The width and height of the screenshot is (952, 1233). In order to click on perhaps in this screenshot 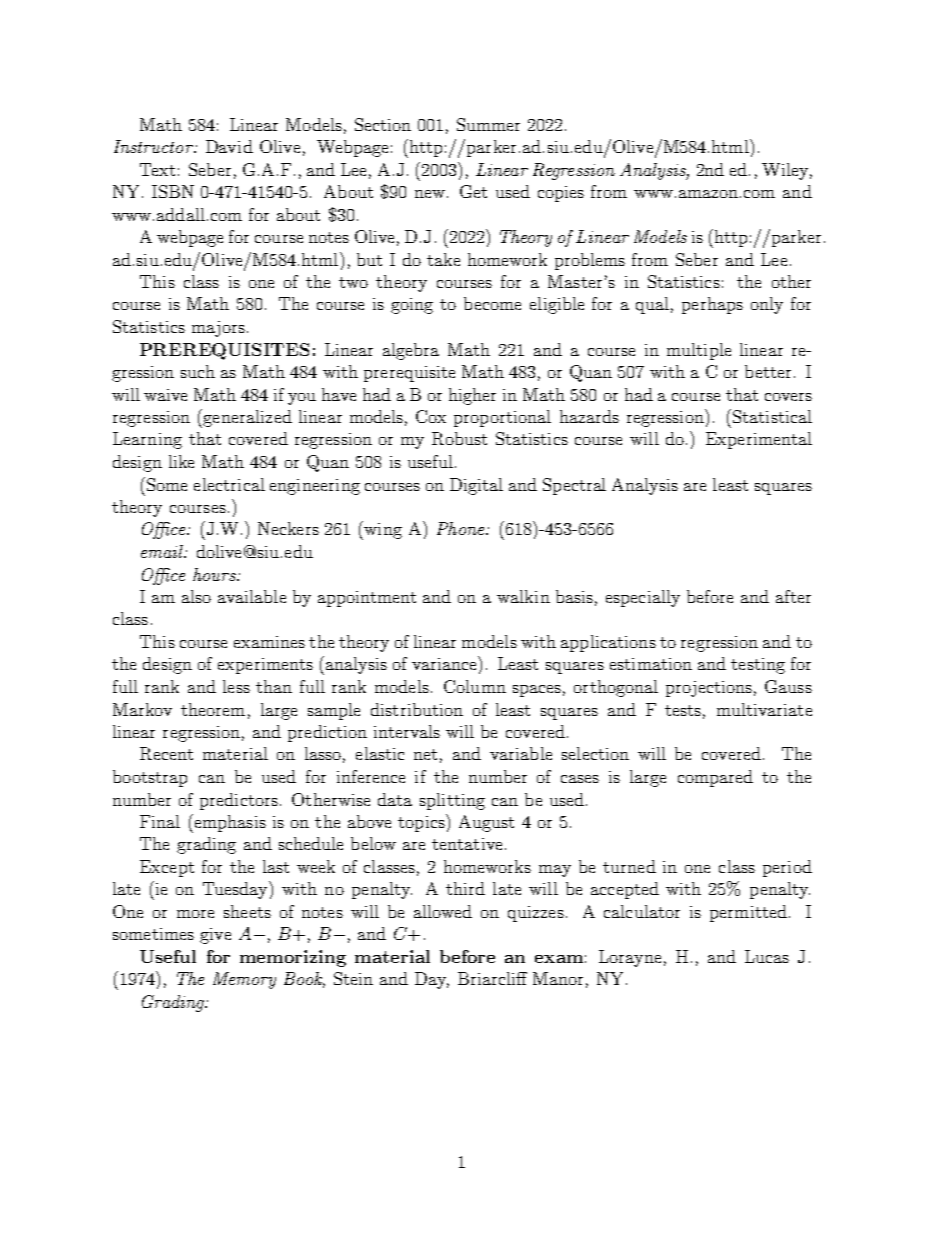, I will do `click(712, 305)`.
